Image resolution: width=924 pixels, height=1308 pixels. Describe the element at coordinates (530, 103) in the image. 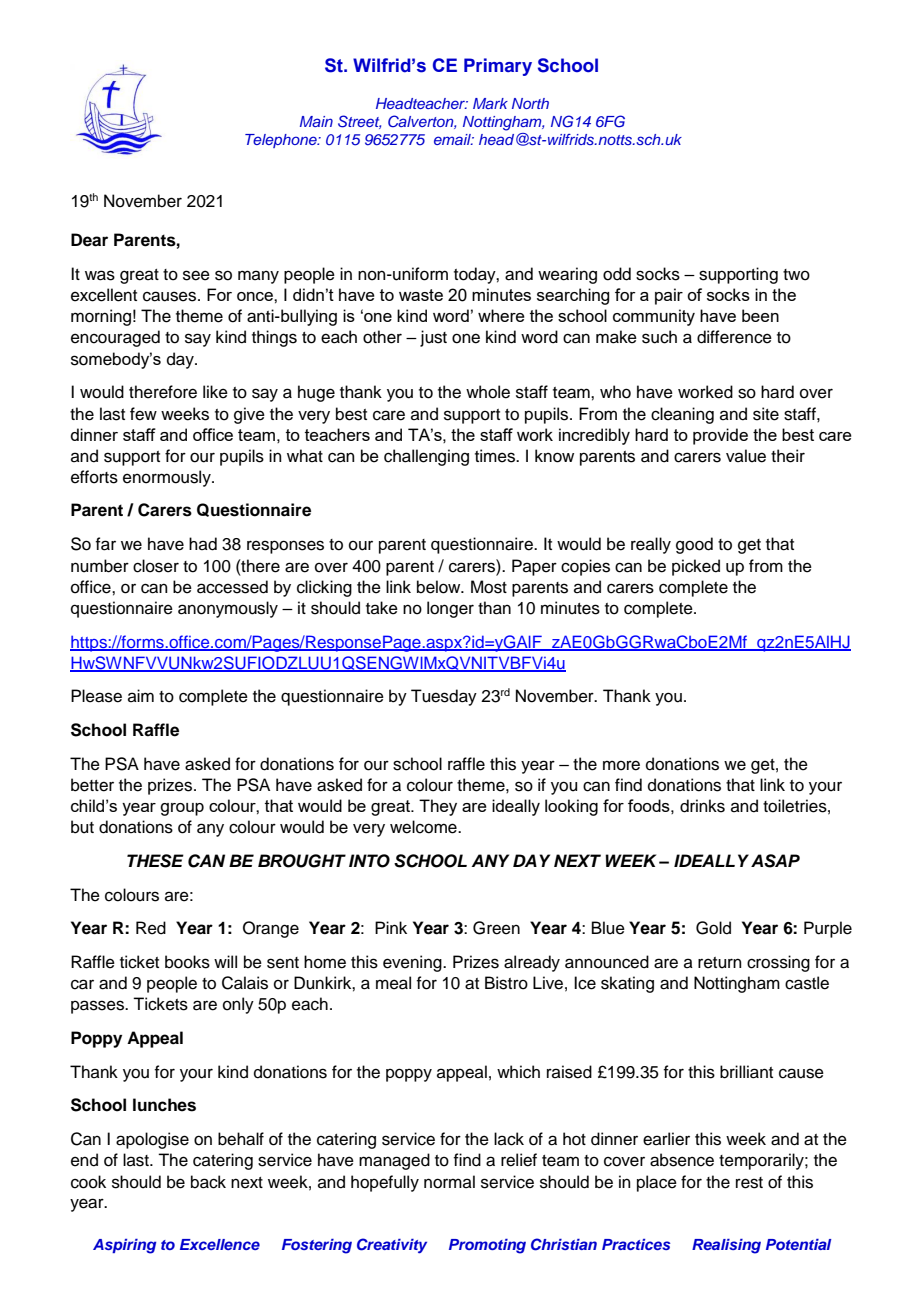

I see `North` at that location.
